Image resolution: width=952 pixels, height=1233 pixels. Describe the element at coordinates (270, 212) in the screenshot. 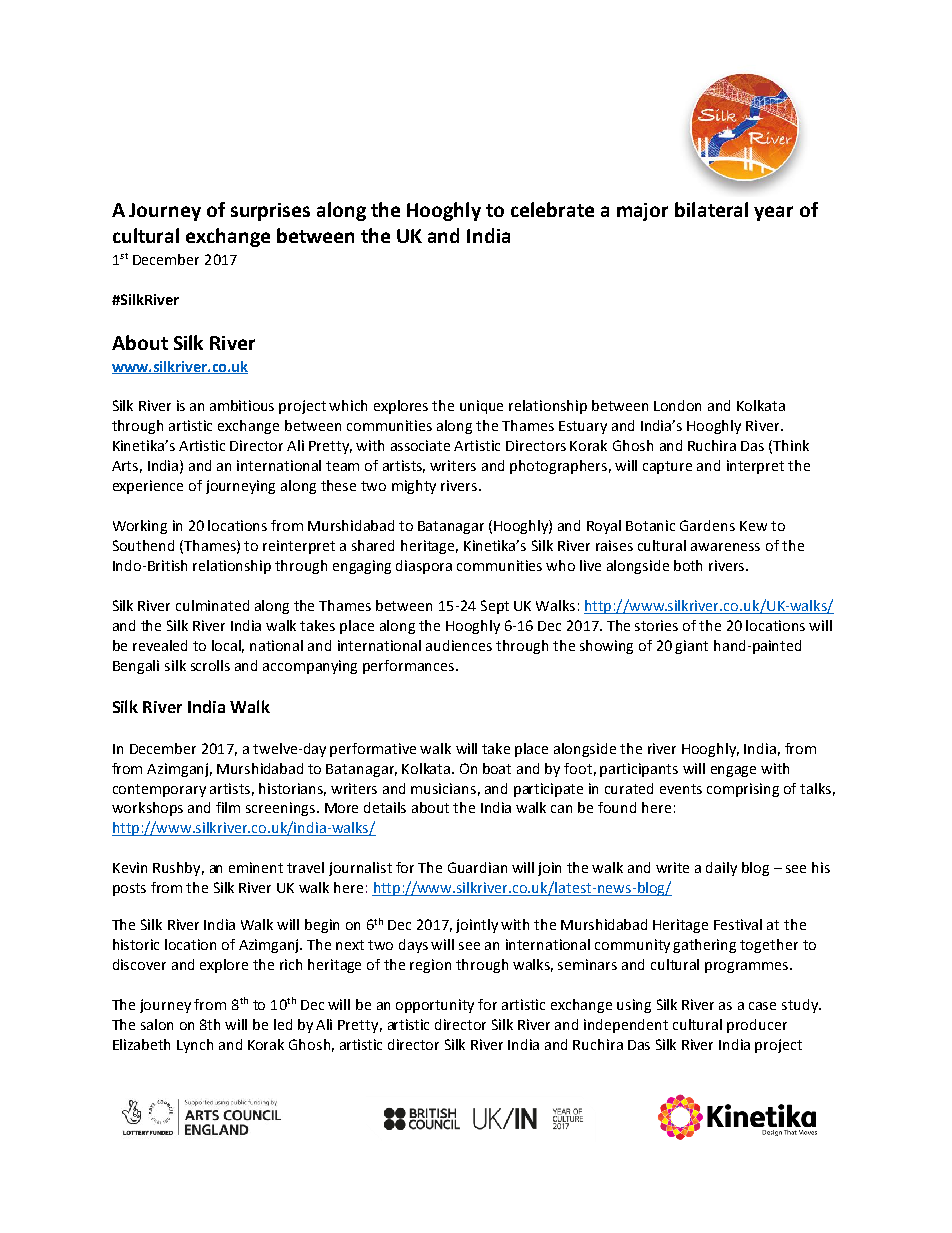

I see `surprises` at that location.
